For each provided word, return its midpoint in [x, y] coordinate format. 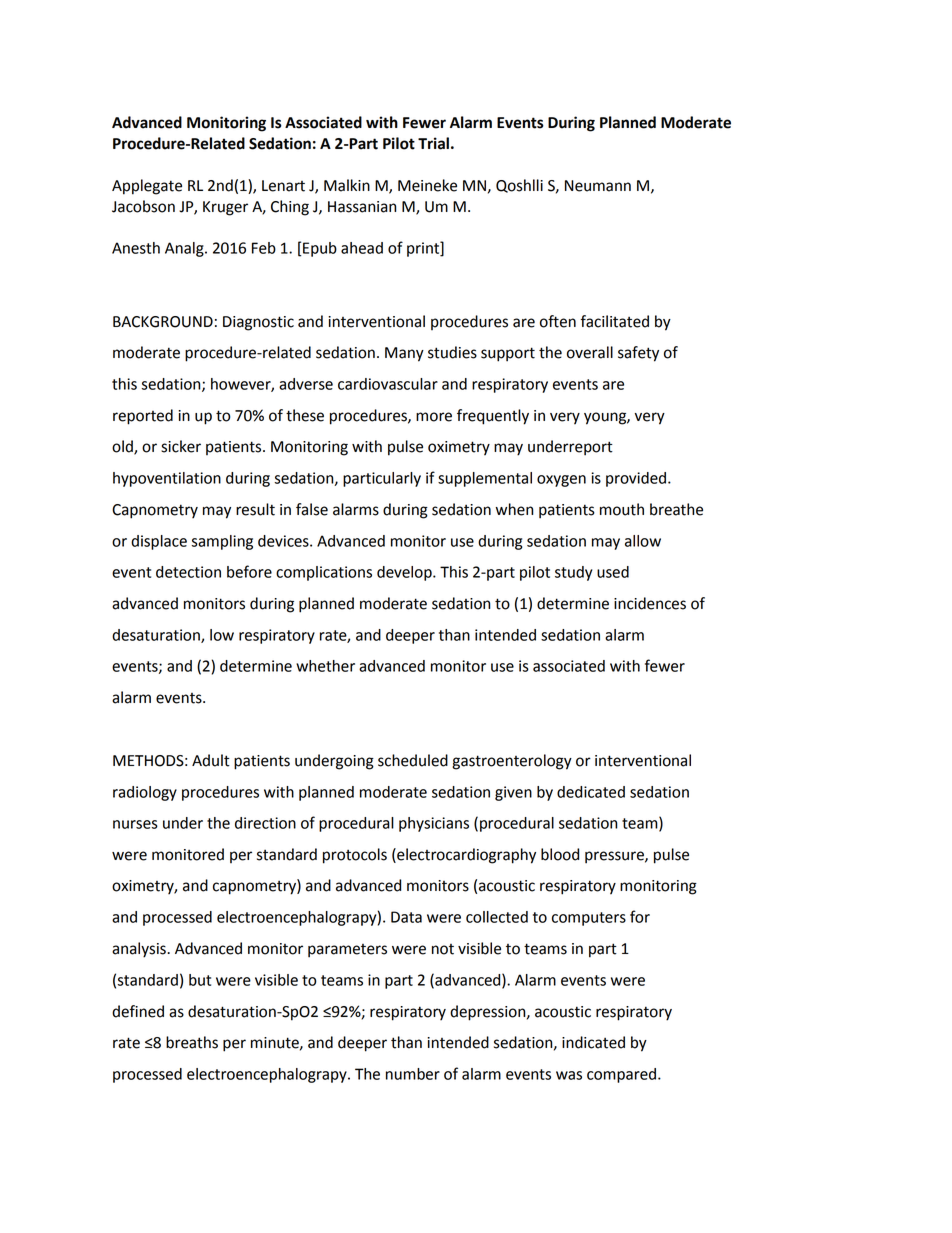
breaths [192, 1042]
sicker [181, 446]
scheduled [413, 760]
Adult [211, 760]
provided [636, 479]
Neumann [598, 186]
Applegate [147, 187]
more [434, 417]
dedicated [591, 792]
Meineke [427, 185]
